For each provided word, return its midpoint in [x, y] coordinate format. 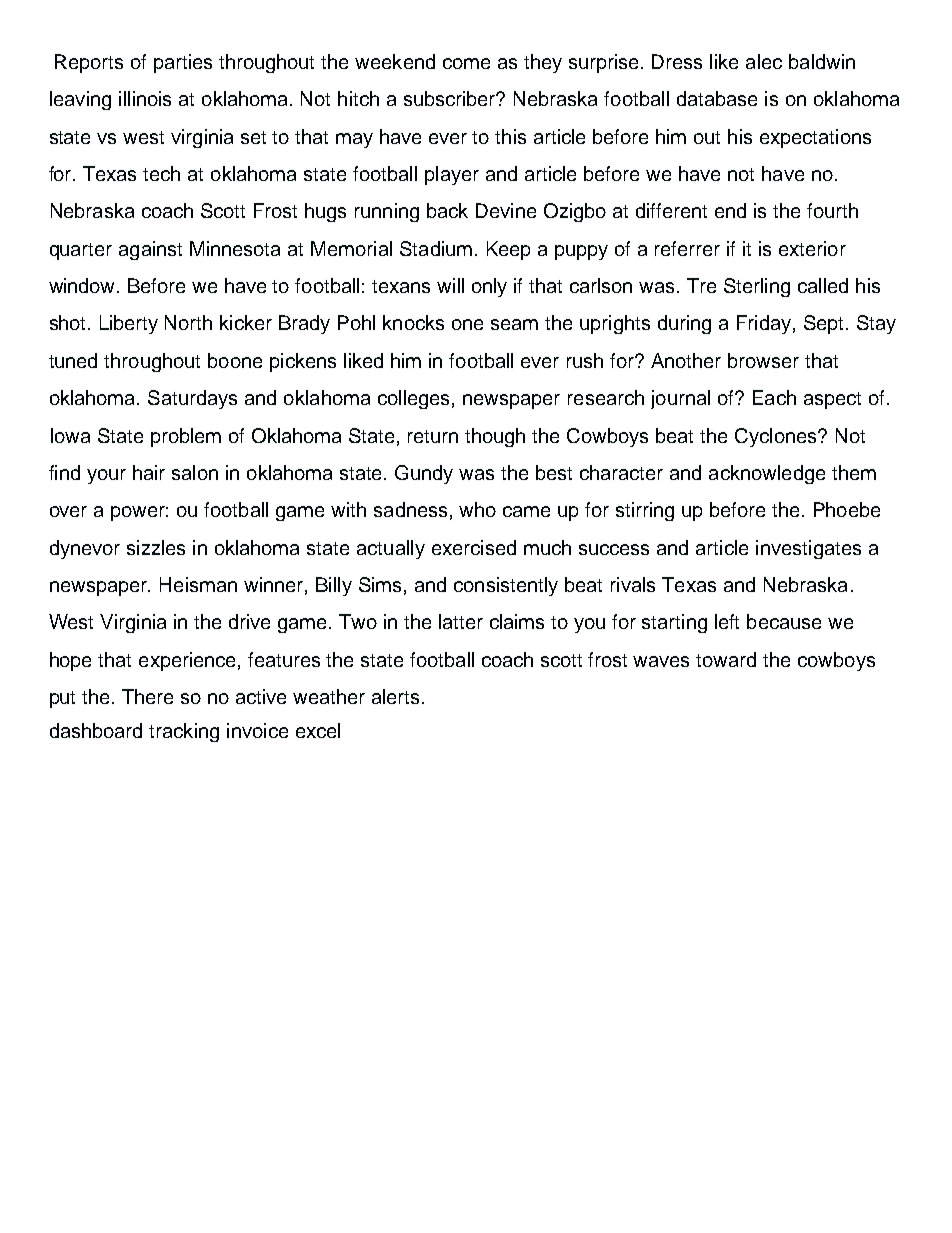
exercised [474, 547]
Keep [508, 250]
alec [764, 61]
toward [726, 659]
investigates [808, 549]
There [147, 696]
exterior [812, 248]
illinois [145, 98]
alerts [395, 696]
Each [774, 397]
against [150, 250]
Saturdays [192, 399]
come [466, 63]
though [495, 437]
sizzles [156, 547]
